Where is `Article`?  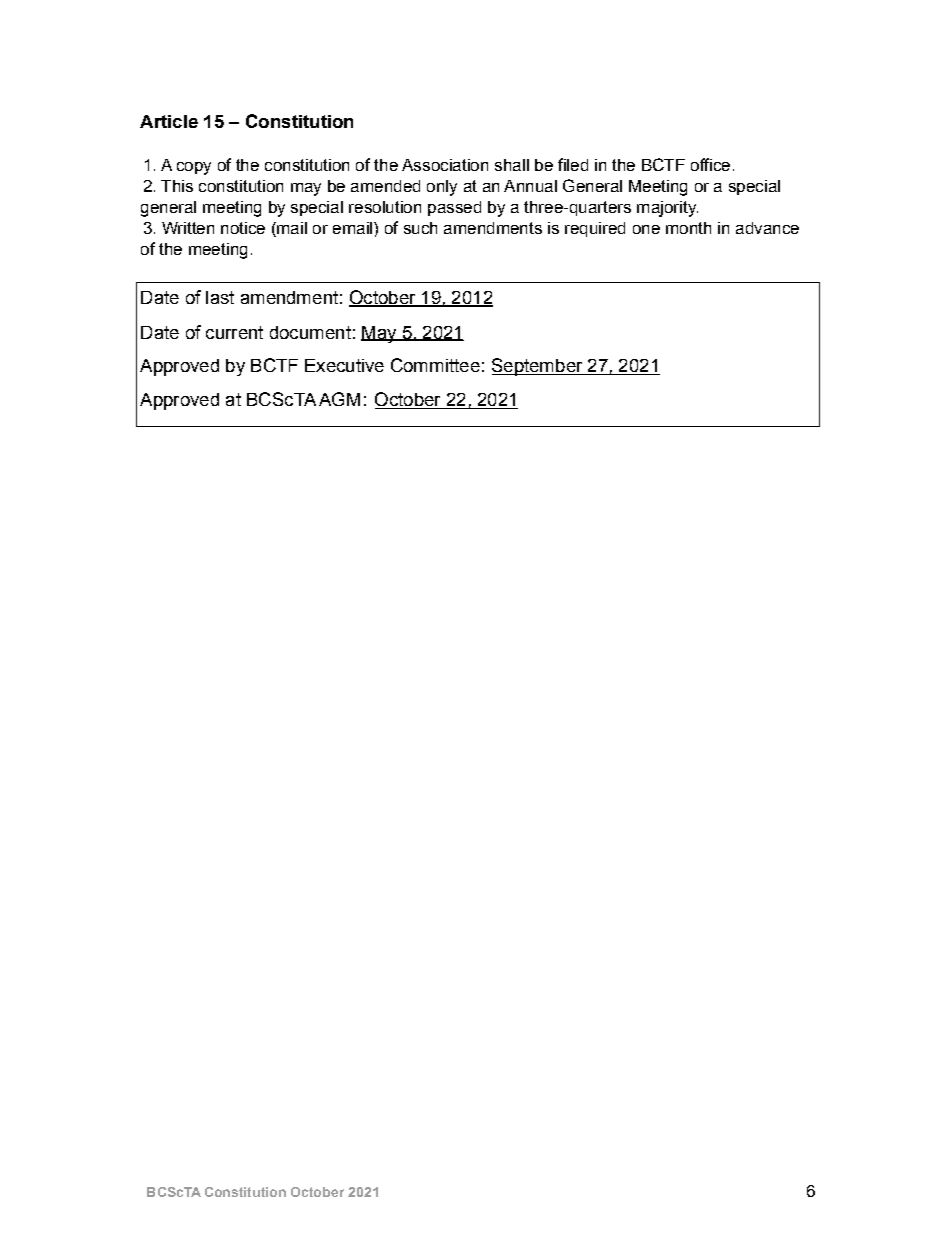 Article is located at coordinates (169, 121).
